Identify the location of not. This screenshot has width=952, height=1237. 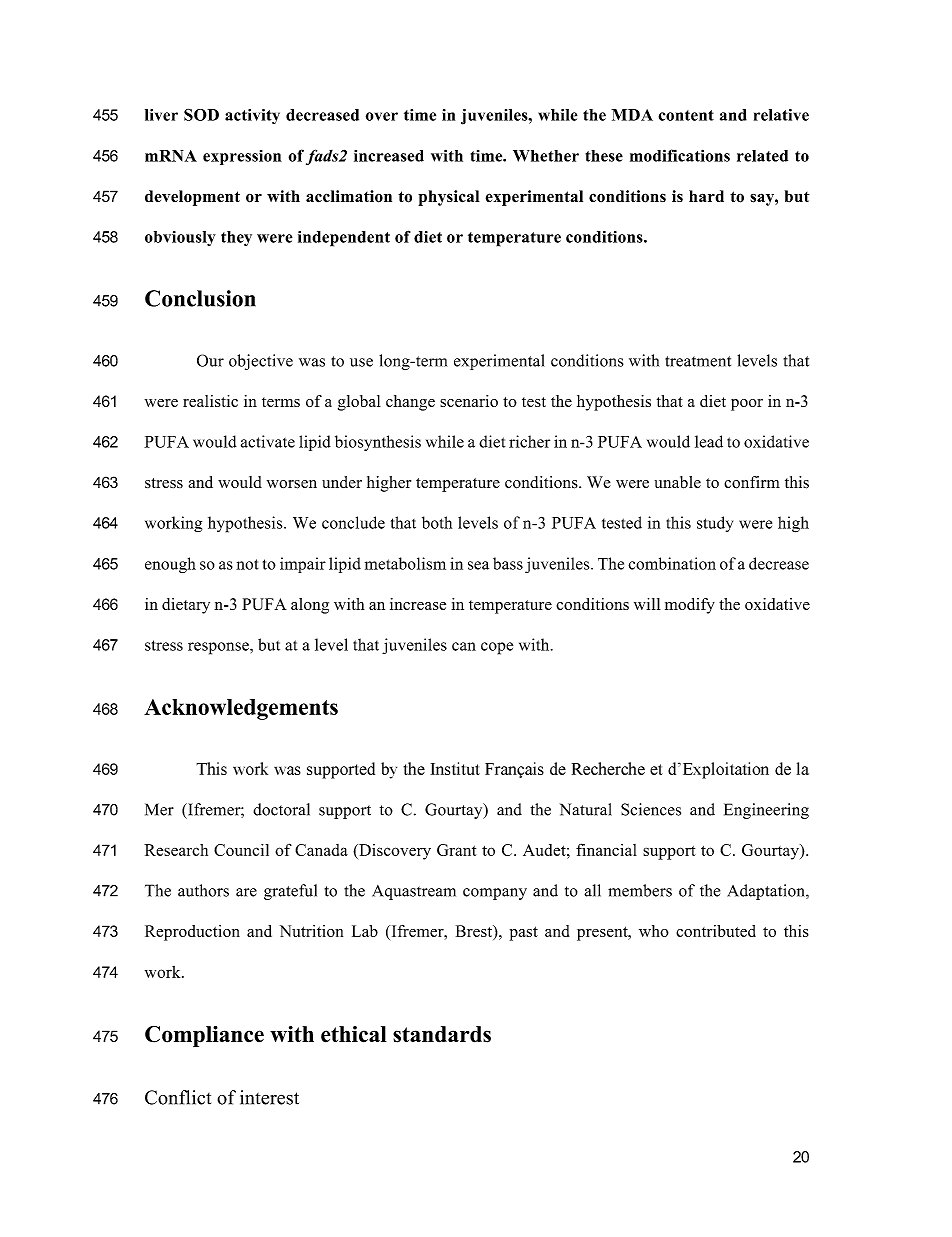
(247, 564).
